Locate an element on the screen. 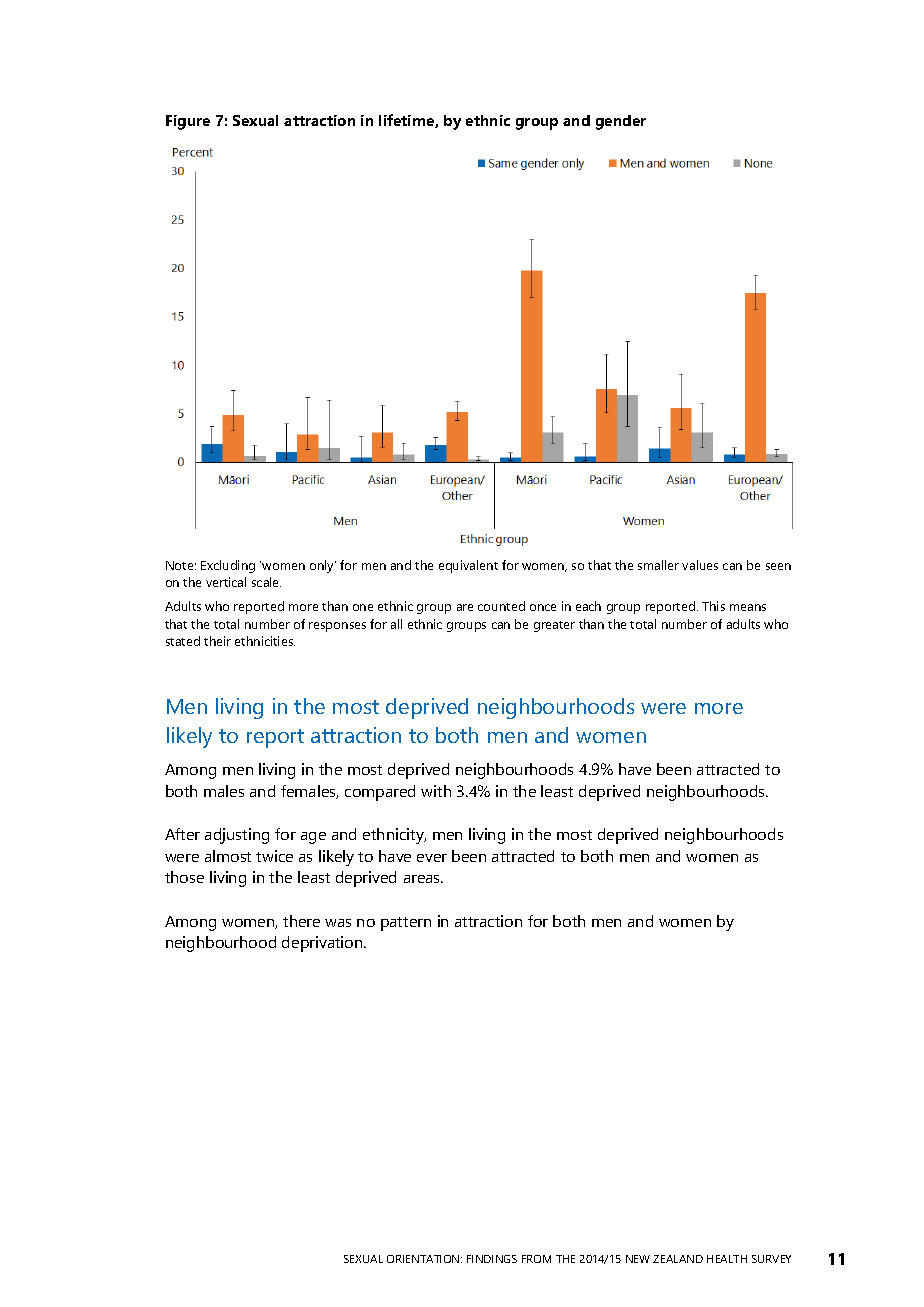  values is located at coordinates (700, 565).
